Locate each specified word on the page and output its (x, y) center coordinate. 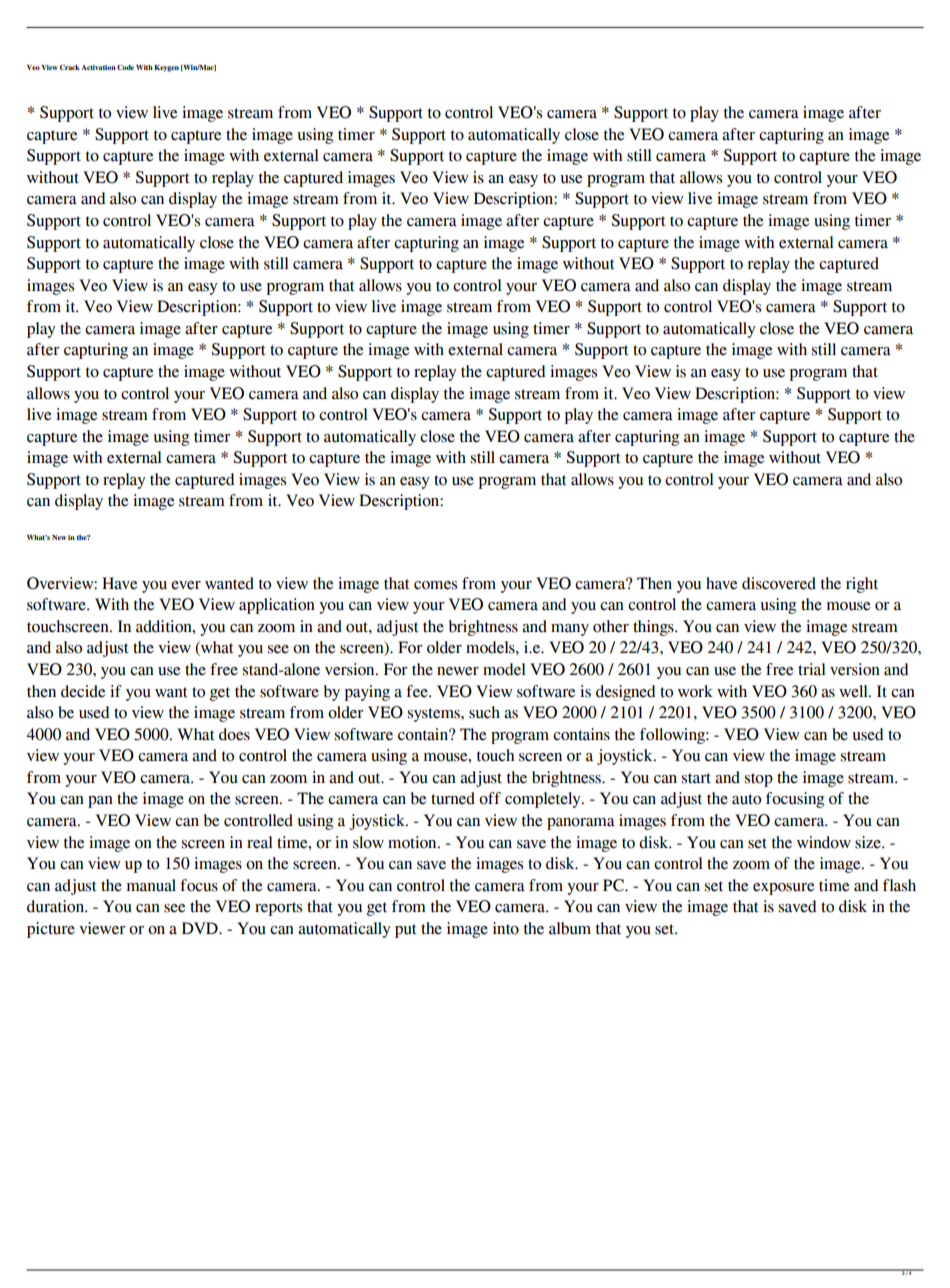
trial (812, 669)
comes (435, 585)
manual (151, 885)
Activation (98, 67)
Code (125, 67)
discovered (779, 583)
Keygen (166, 68)
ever (186, 585)
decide (83, 691)
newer (458, 671)
